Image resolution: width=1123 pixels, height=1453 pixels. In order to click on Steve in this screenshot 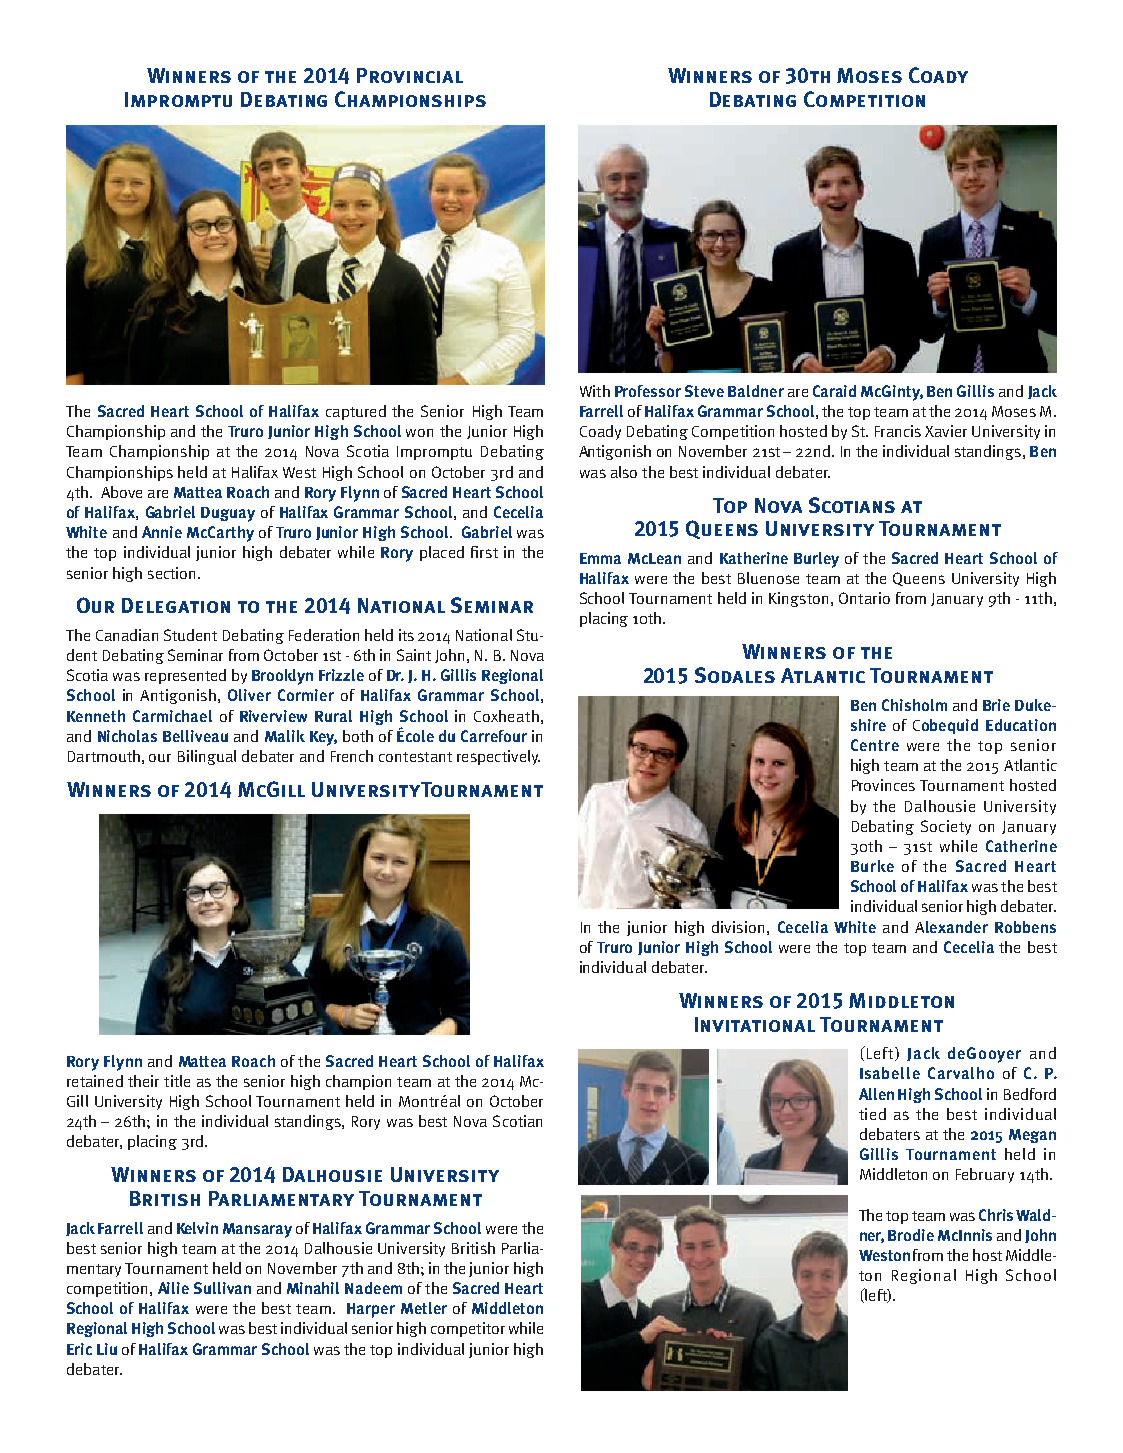, I will do `click(704, 391)`.
